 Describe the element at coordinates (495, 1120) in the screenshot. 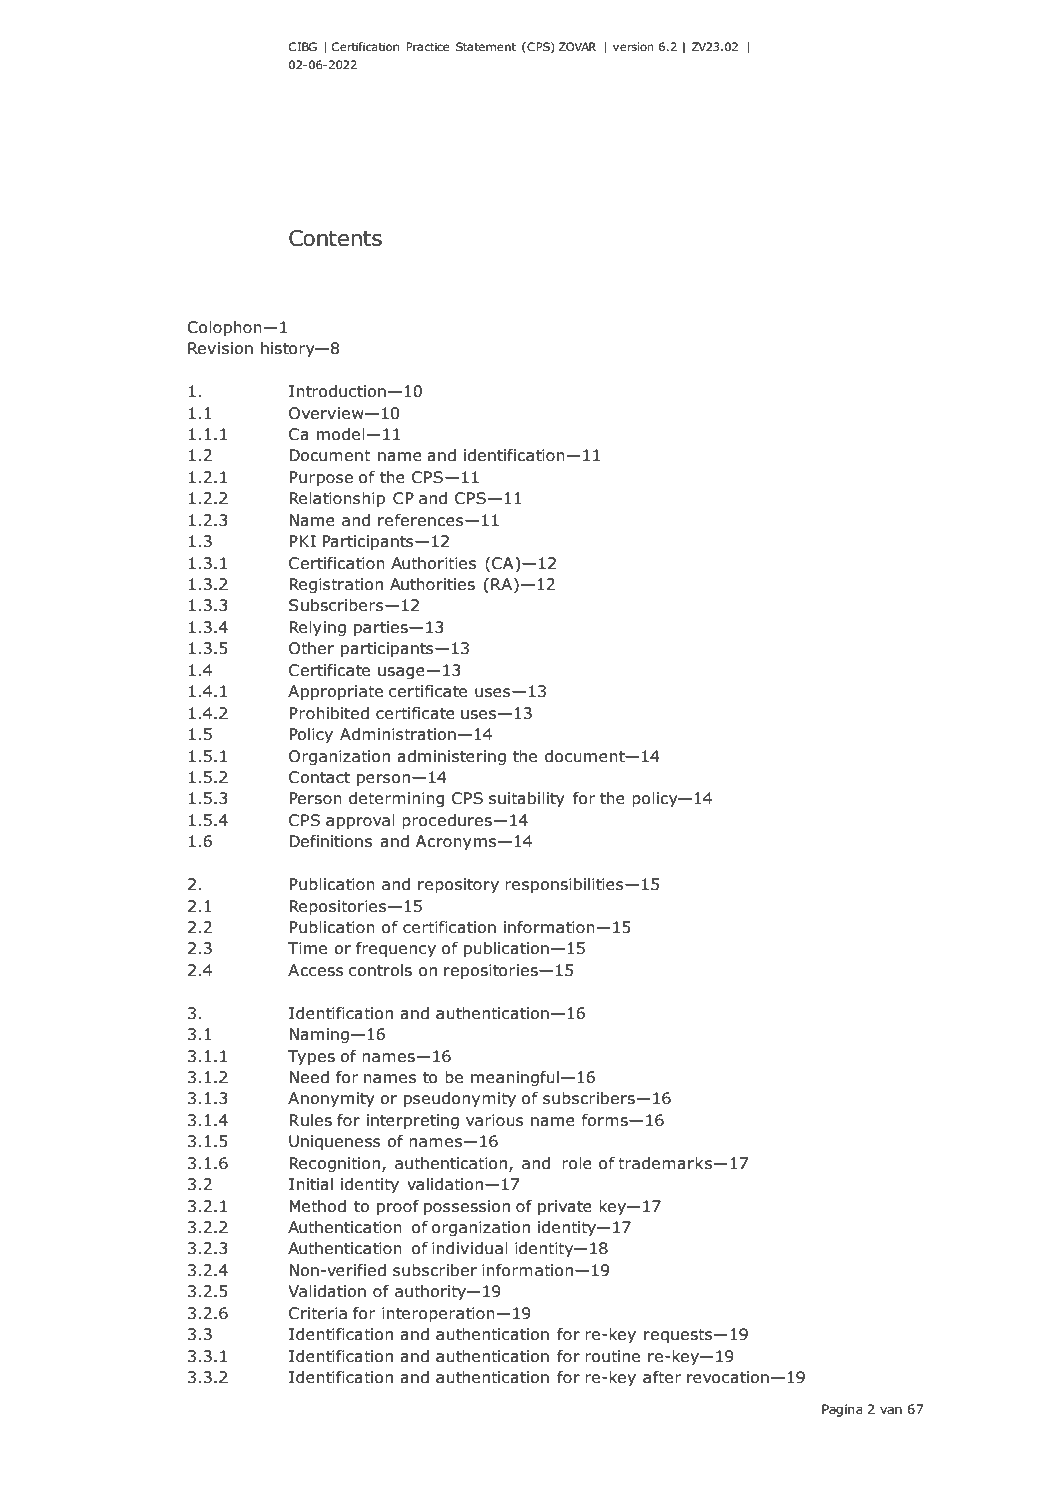

I see `various` at that location.
